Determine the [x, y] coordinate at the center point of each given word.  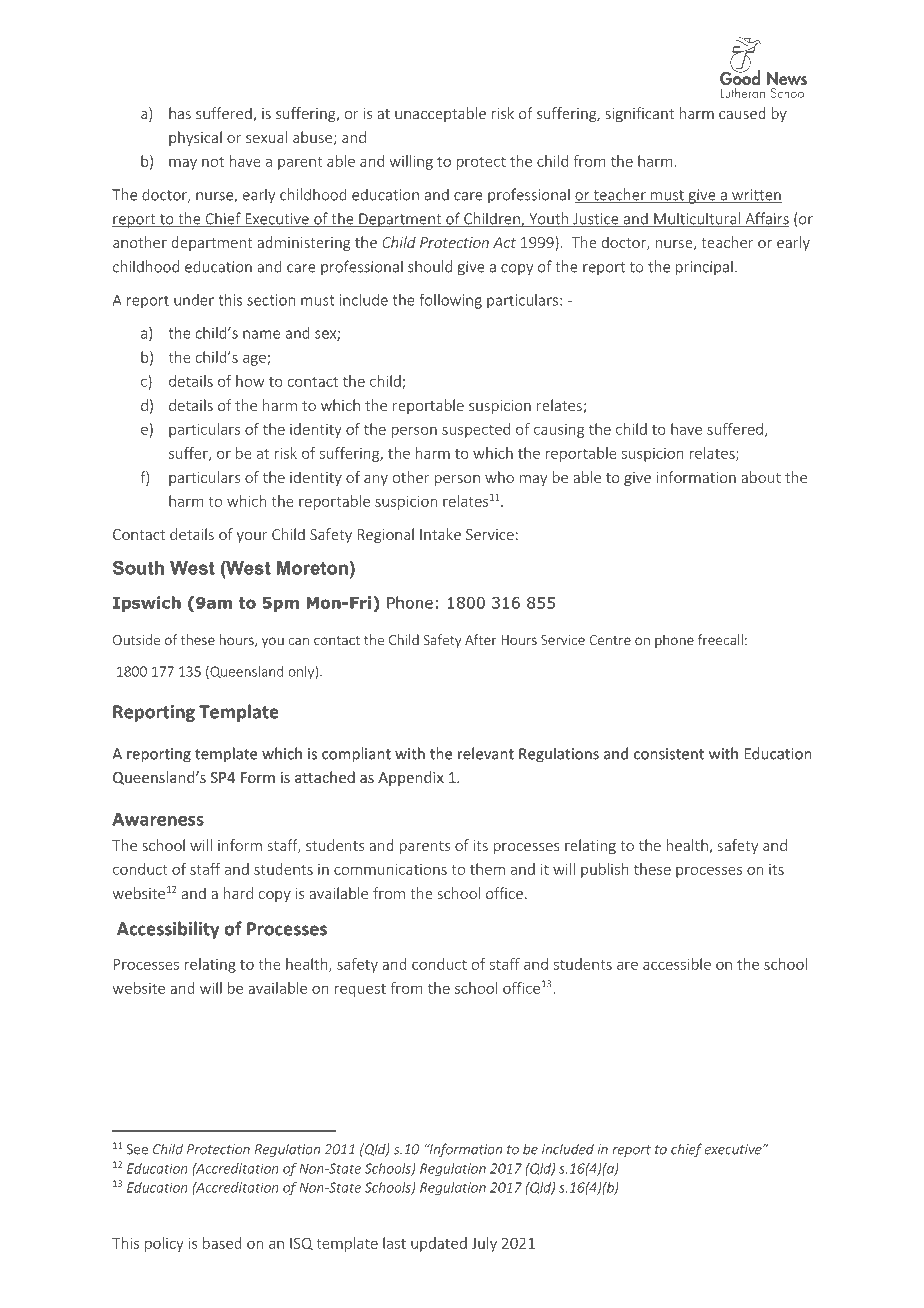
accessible [677, 964]
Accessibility [168, 930]
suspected [476, 430]
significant [639, 114]
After [481, 639]
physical [195, 138]
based [222, 1243]
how [250, 381]
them [487, 869]
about [761, 477]
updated [439, 1244]
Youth [549, 219]
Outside [136, 639]
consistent [669, 754]
